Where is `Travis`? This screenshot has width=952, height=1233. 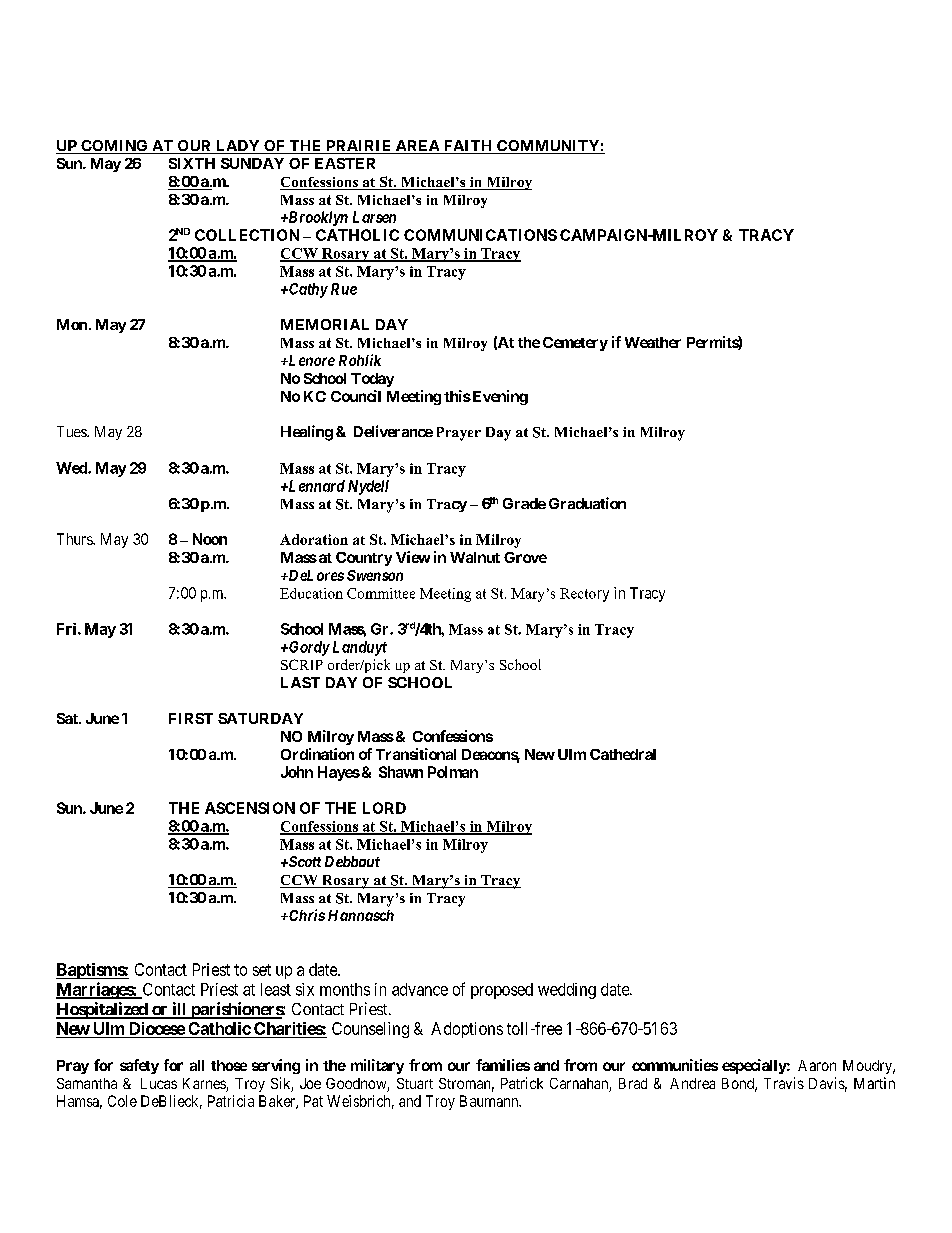
Travis is located at coordinates (784, 1083).
